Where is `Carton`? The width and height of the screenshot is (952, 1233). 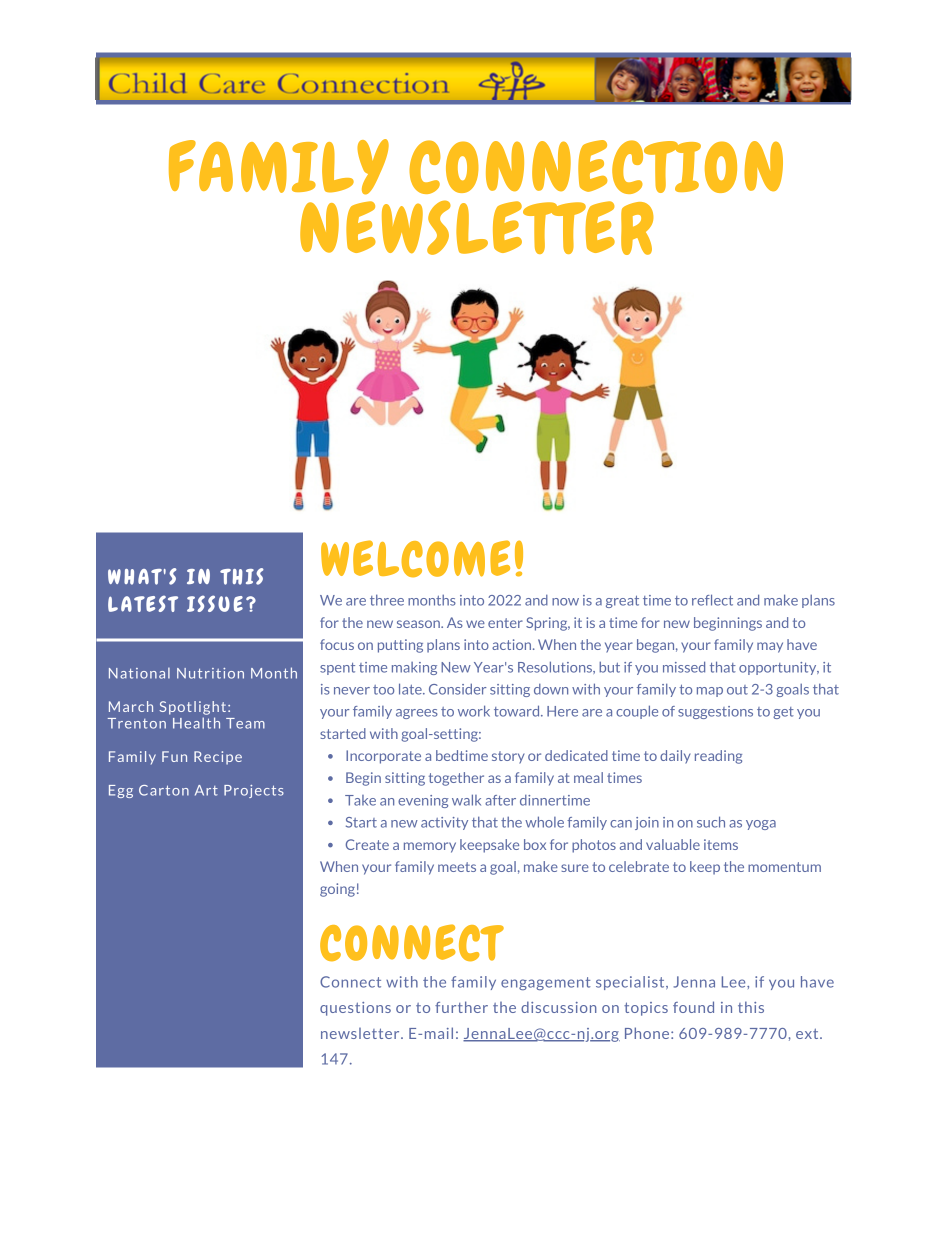 Carton is located at coordinates (164, 790).
